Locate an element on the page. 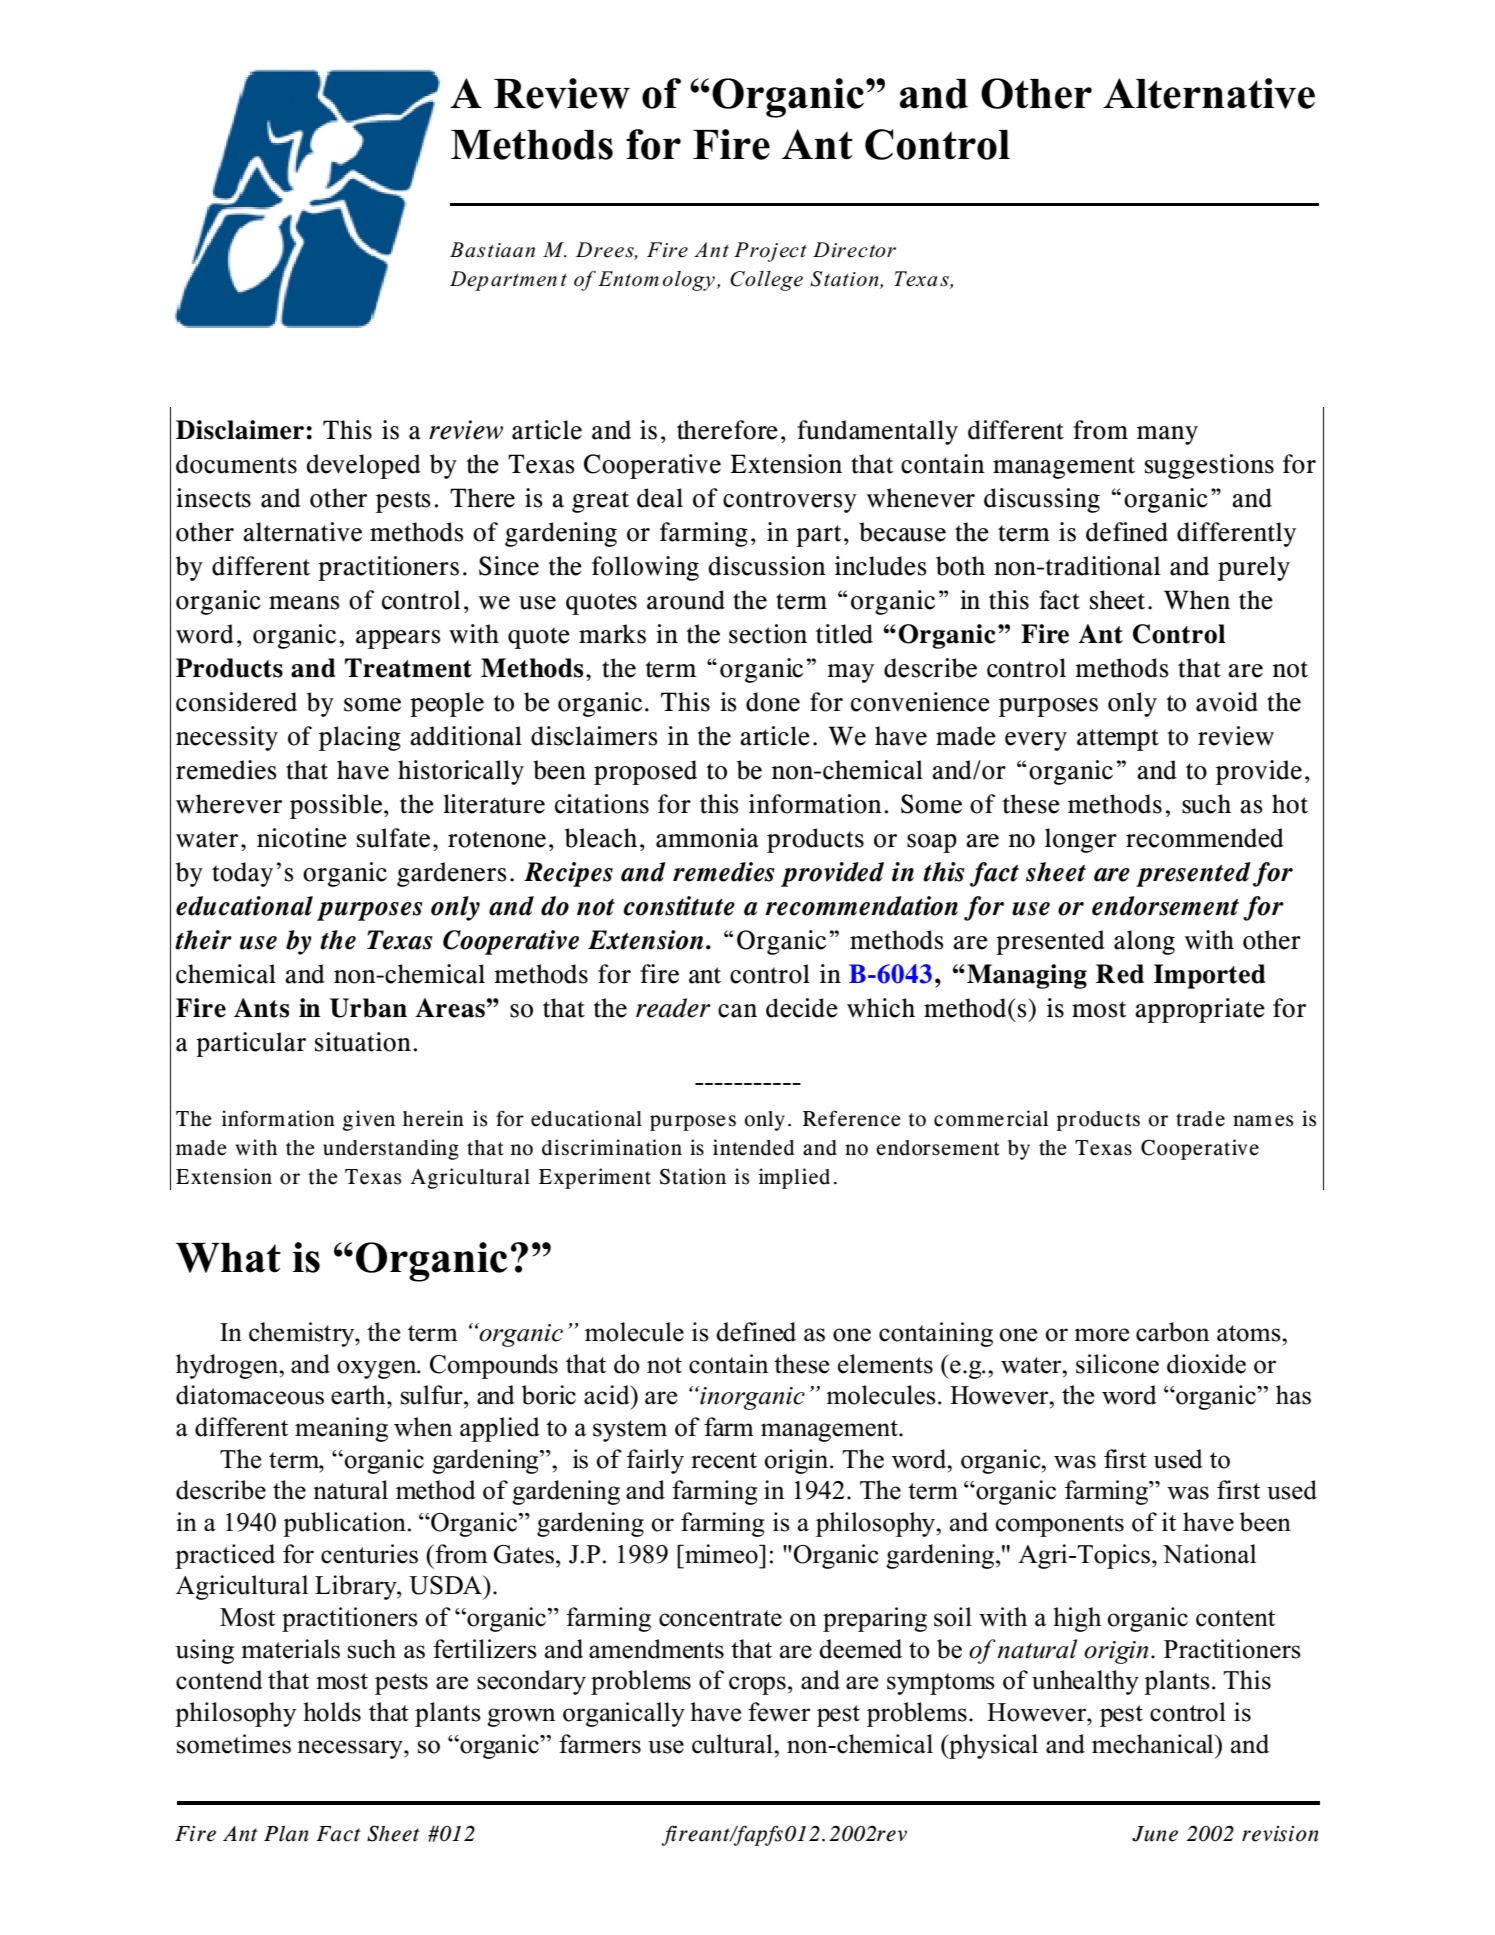 The width and height of the page is (1495, 1935). ammonia is located at coordinates (707, 838).
